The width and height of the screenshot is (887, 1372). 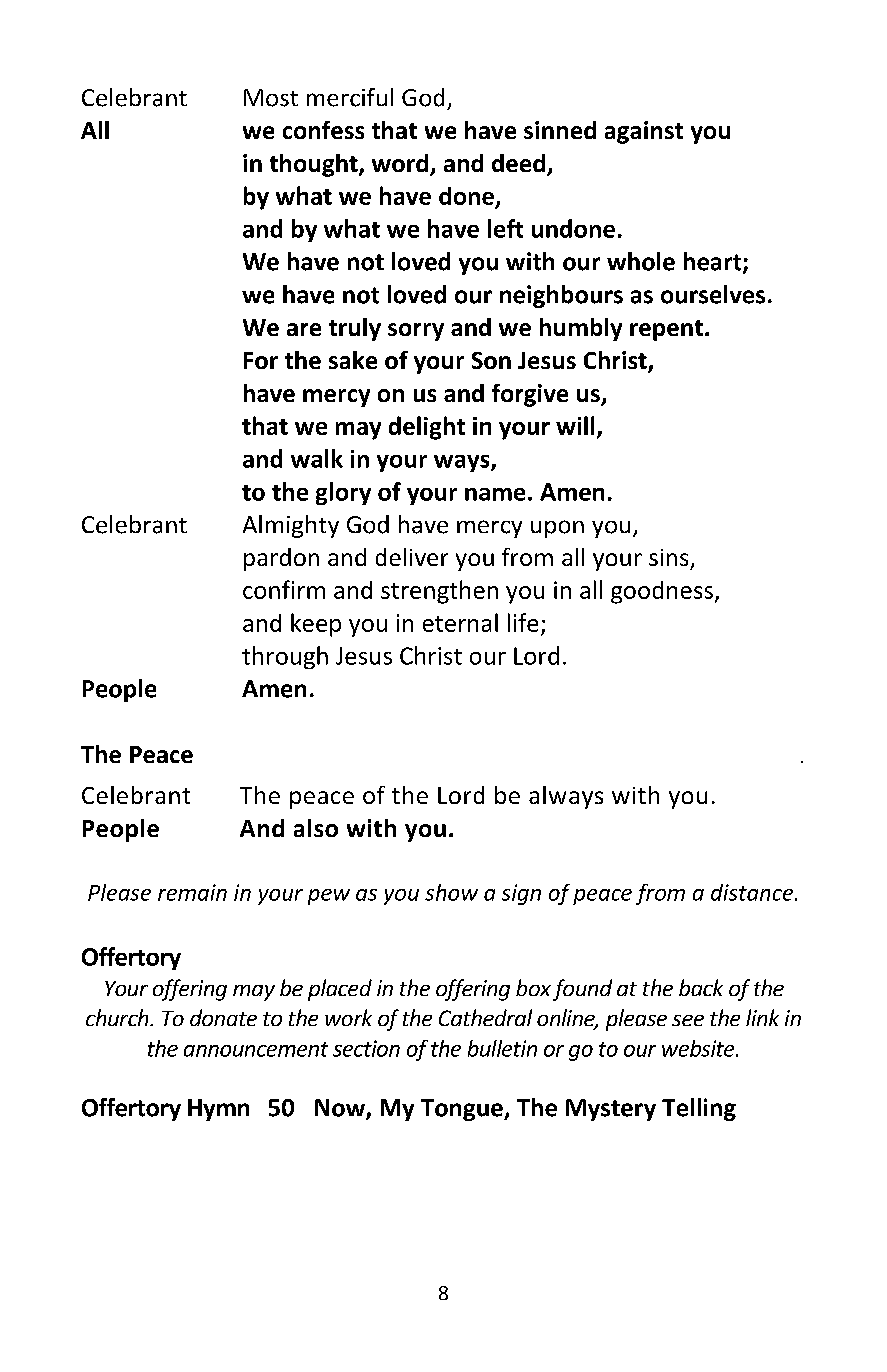 What do you see at coordinates (662, 592) in the screenshot?
I see `goodness` at bounding box center [662, 592].
